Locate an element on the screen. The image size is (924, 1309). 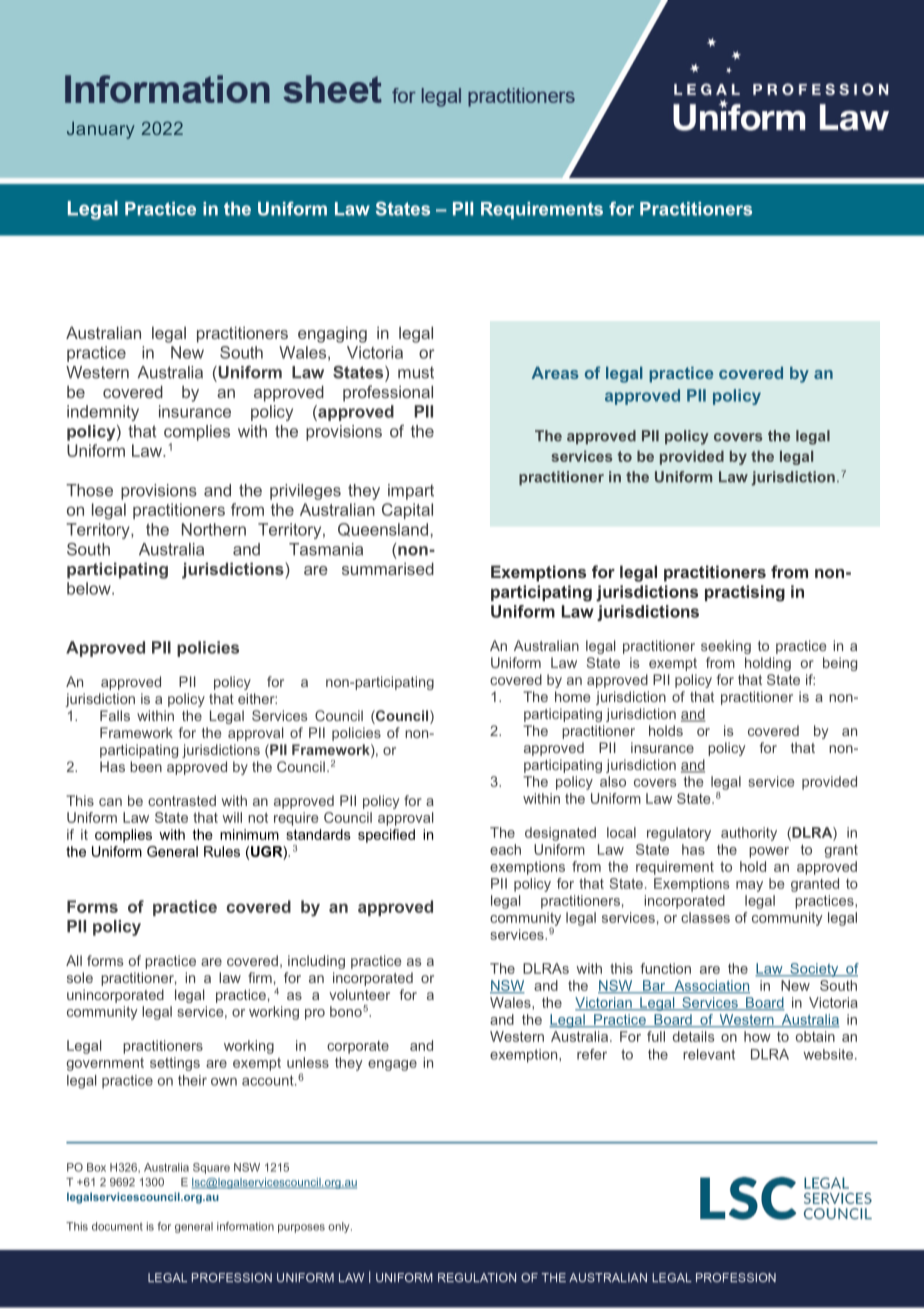
Square is located at coordinates (211, 1168).
